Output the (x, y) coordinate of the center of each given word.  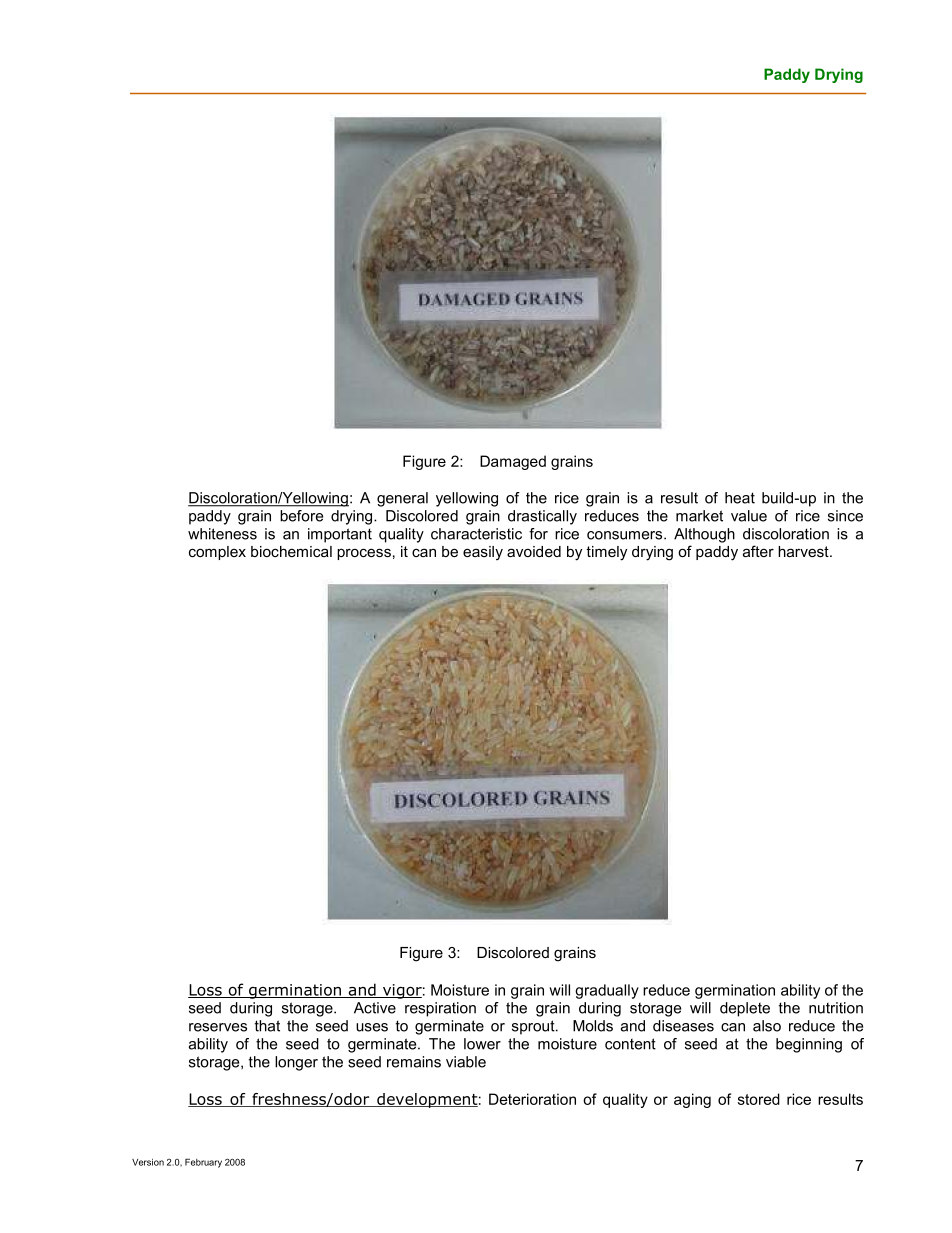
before (301, 516)
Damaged (513, 462)
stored (759, 1099)
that (267, 1026)
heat (740, 498)
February (203, 1163)
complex (217, 553)
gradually (607, 991)
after (758, 551)
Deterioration (532, 1099)
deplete (745, 1009)
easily (483, 553)
